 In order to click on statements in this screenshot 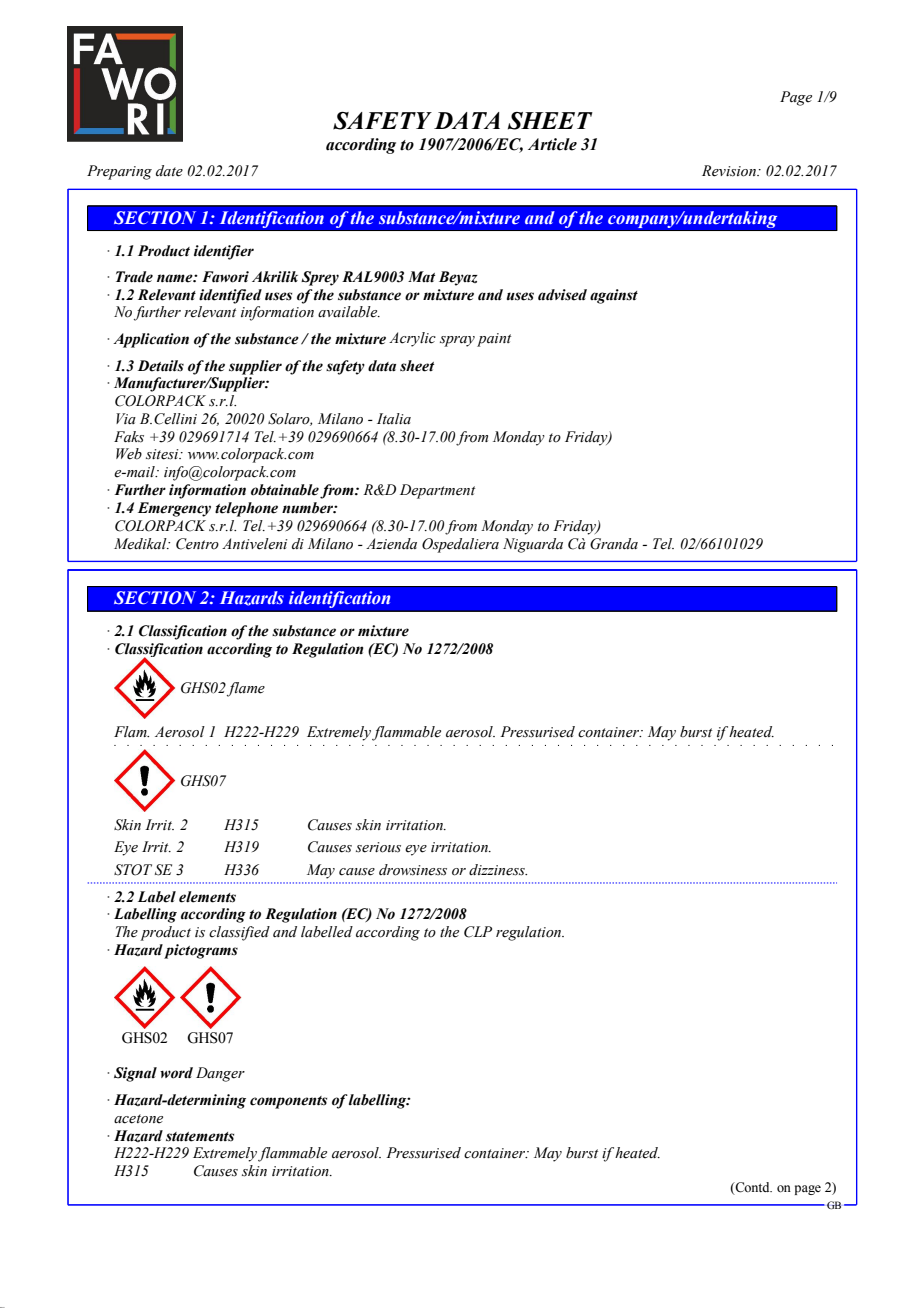, I will do `click(200, 1137)`.
